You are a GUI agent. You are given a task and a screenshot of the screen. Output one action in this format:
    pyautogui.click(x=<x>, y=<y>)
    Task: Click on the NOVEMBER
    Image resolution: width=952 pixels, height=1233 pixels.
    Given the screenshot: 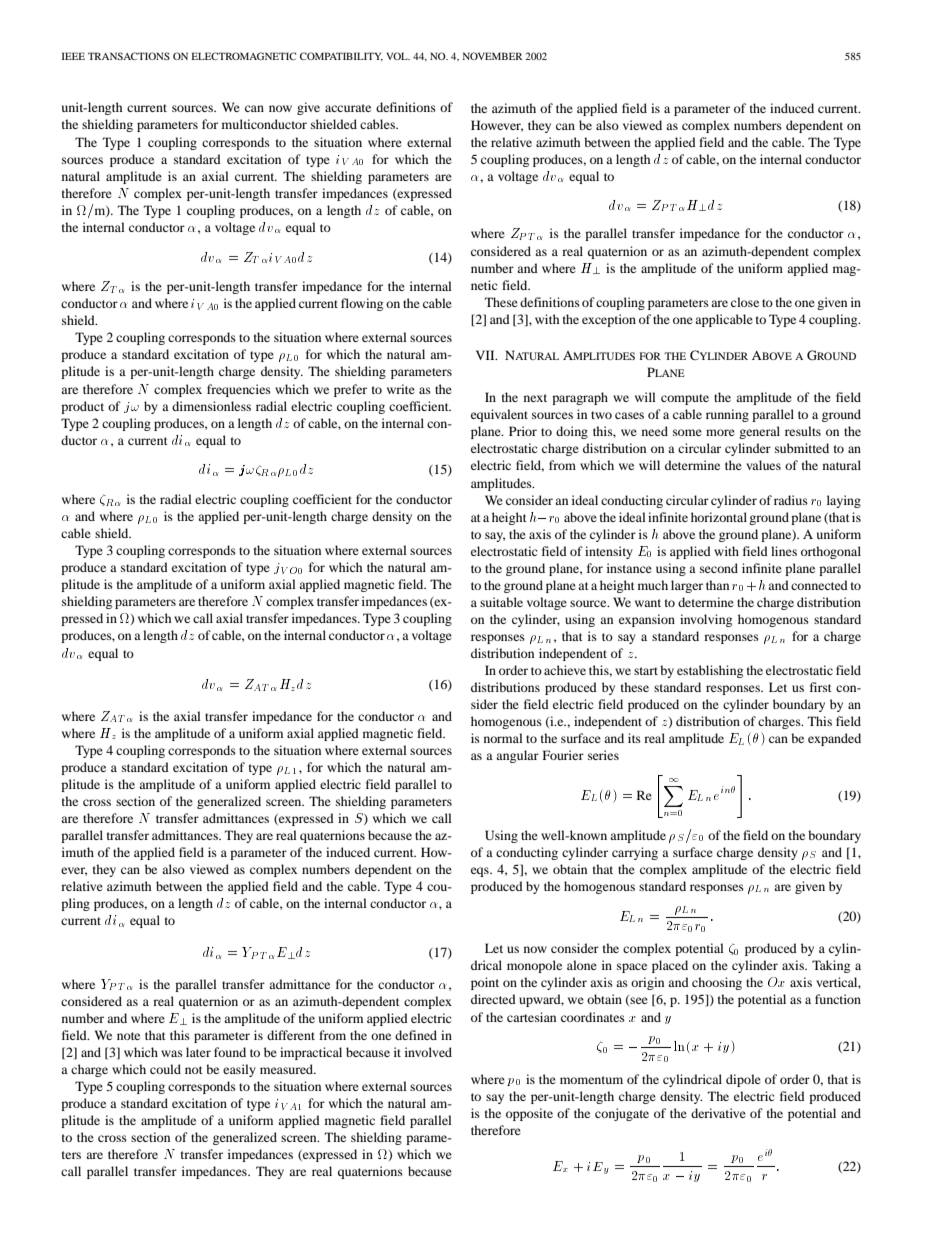 What is the action you would take?
    pyautogui.click(x=492, y=56)
